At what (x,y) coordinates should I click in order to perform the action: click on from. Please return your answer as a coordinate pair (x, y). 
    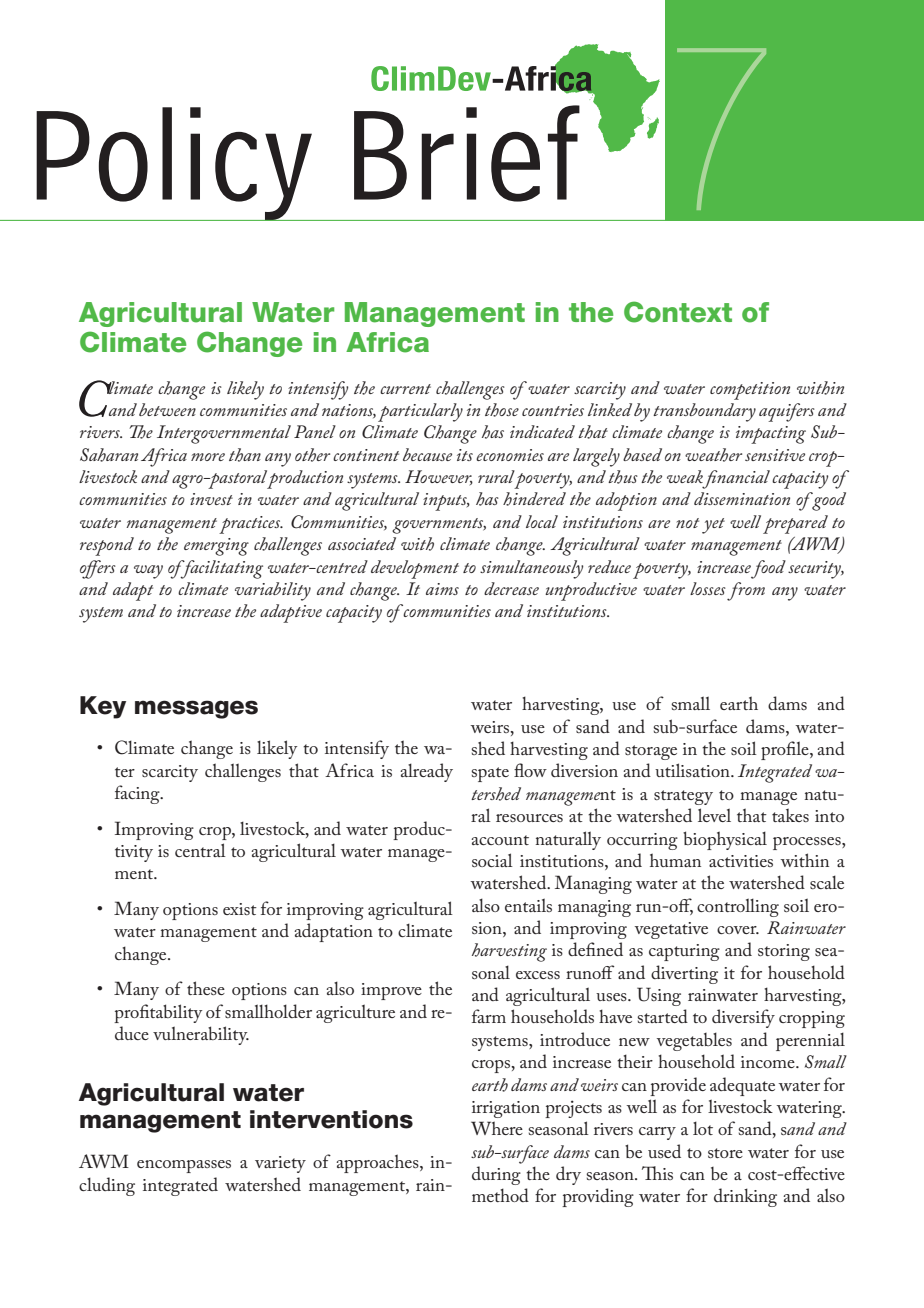
    Looking at the image, I should click on (746, 591).
